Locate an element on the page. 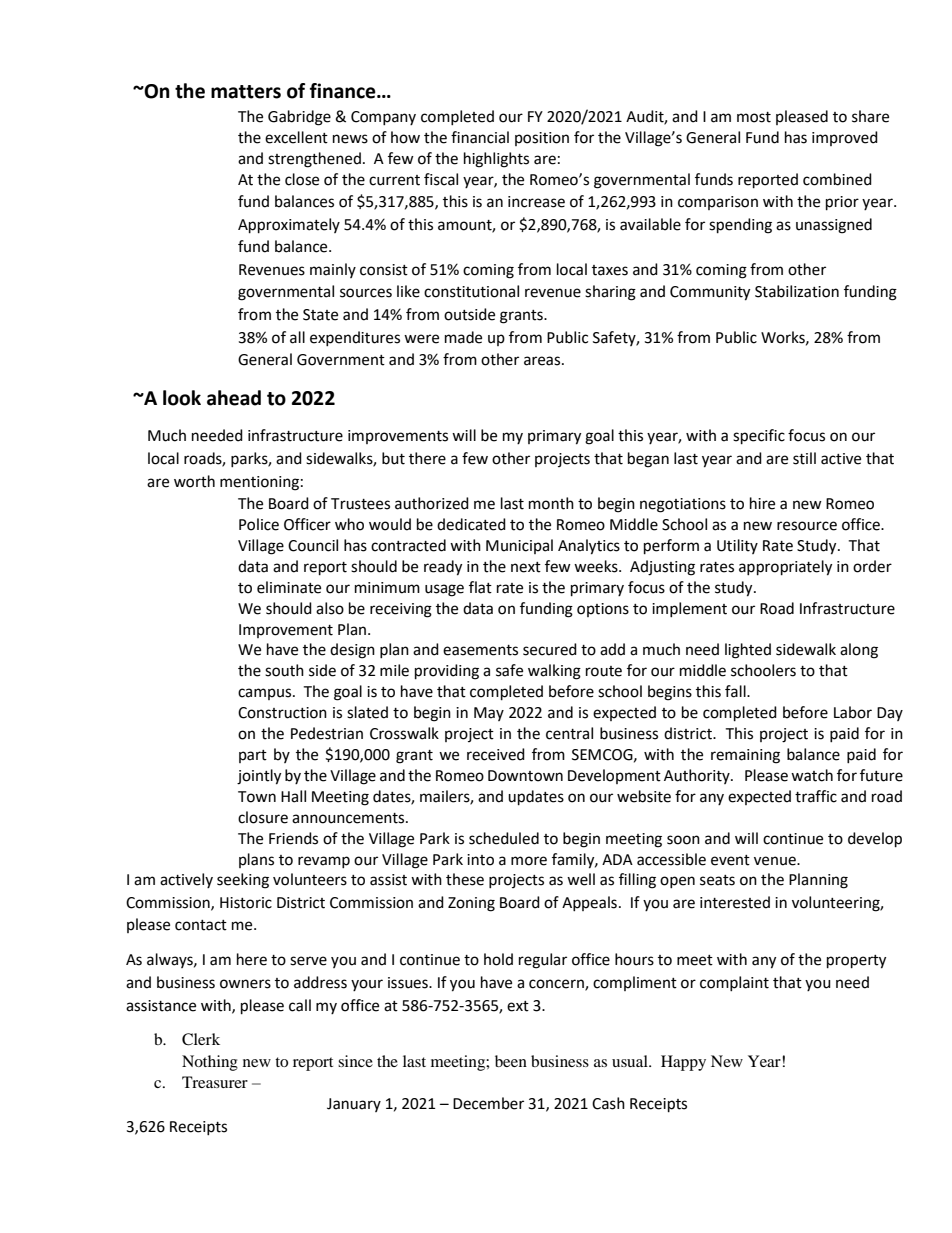  received is located at coordinates (496, 754).
